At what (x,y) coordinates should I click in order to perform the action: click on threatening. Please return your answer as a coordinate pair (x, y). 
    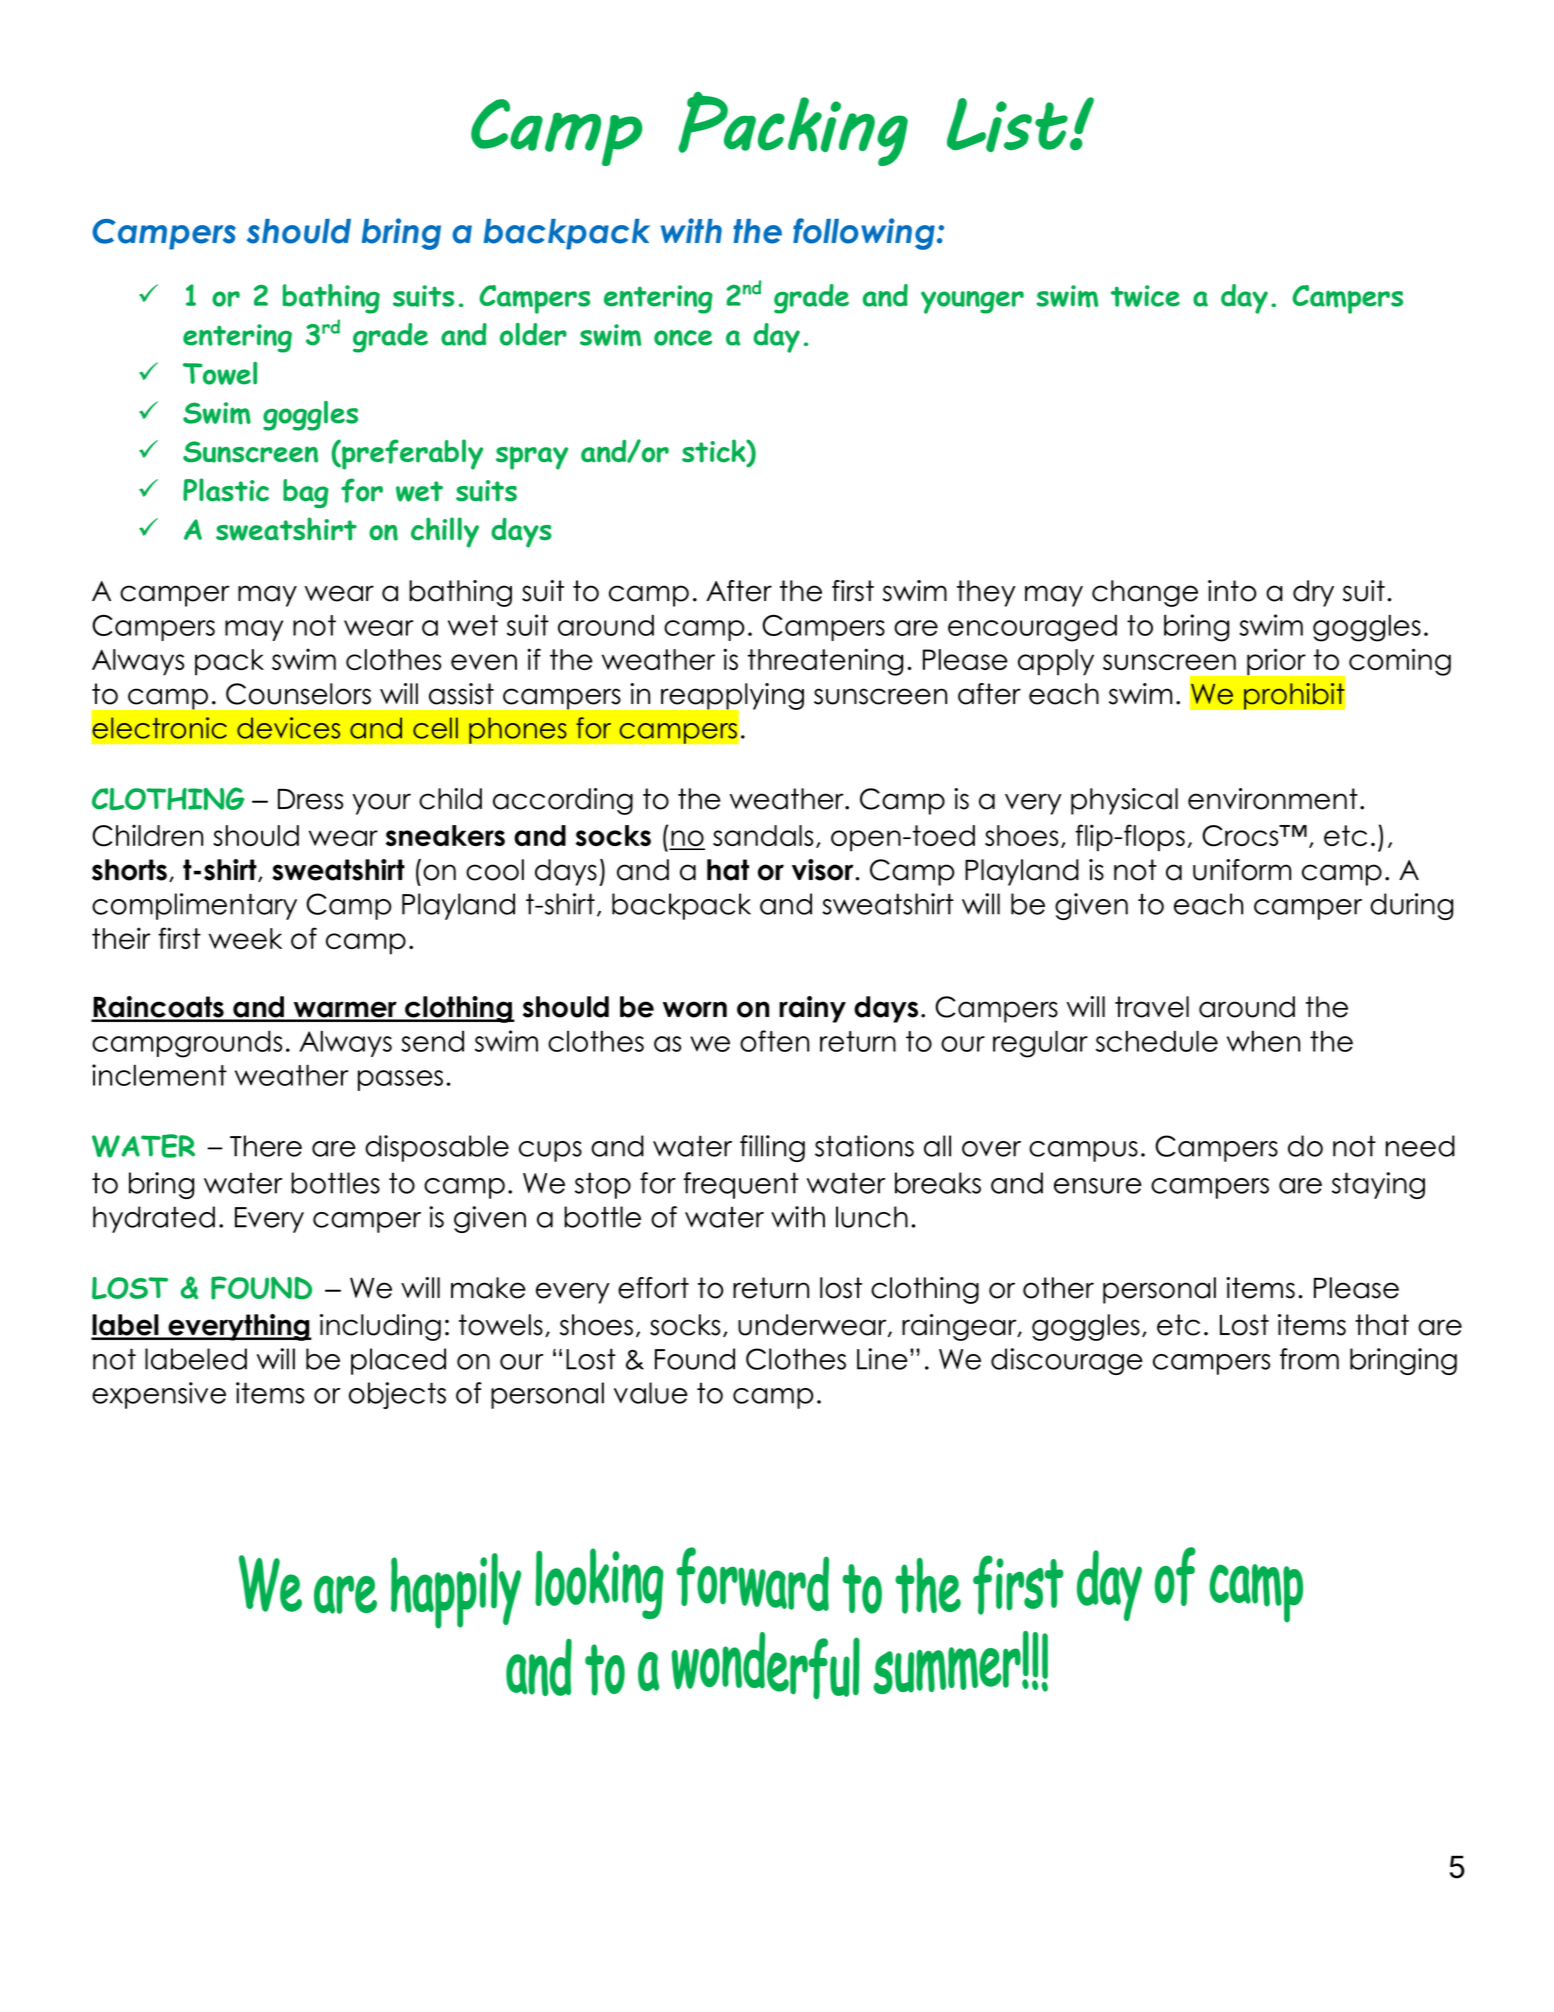
    Looking at the image, I should click on (825, 662).
